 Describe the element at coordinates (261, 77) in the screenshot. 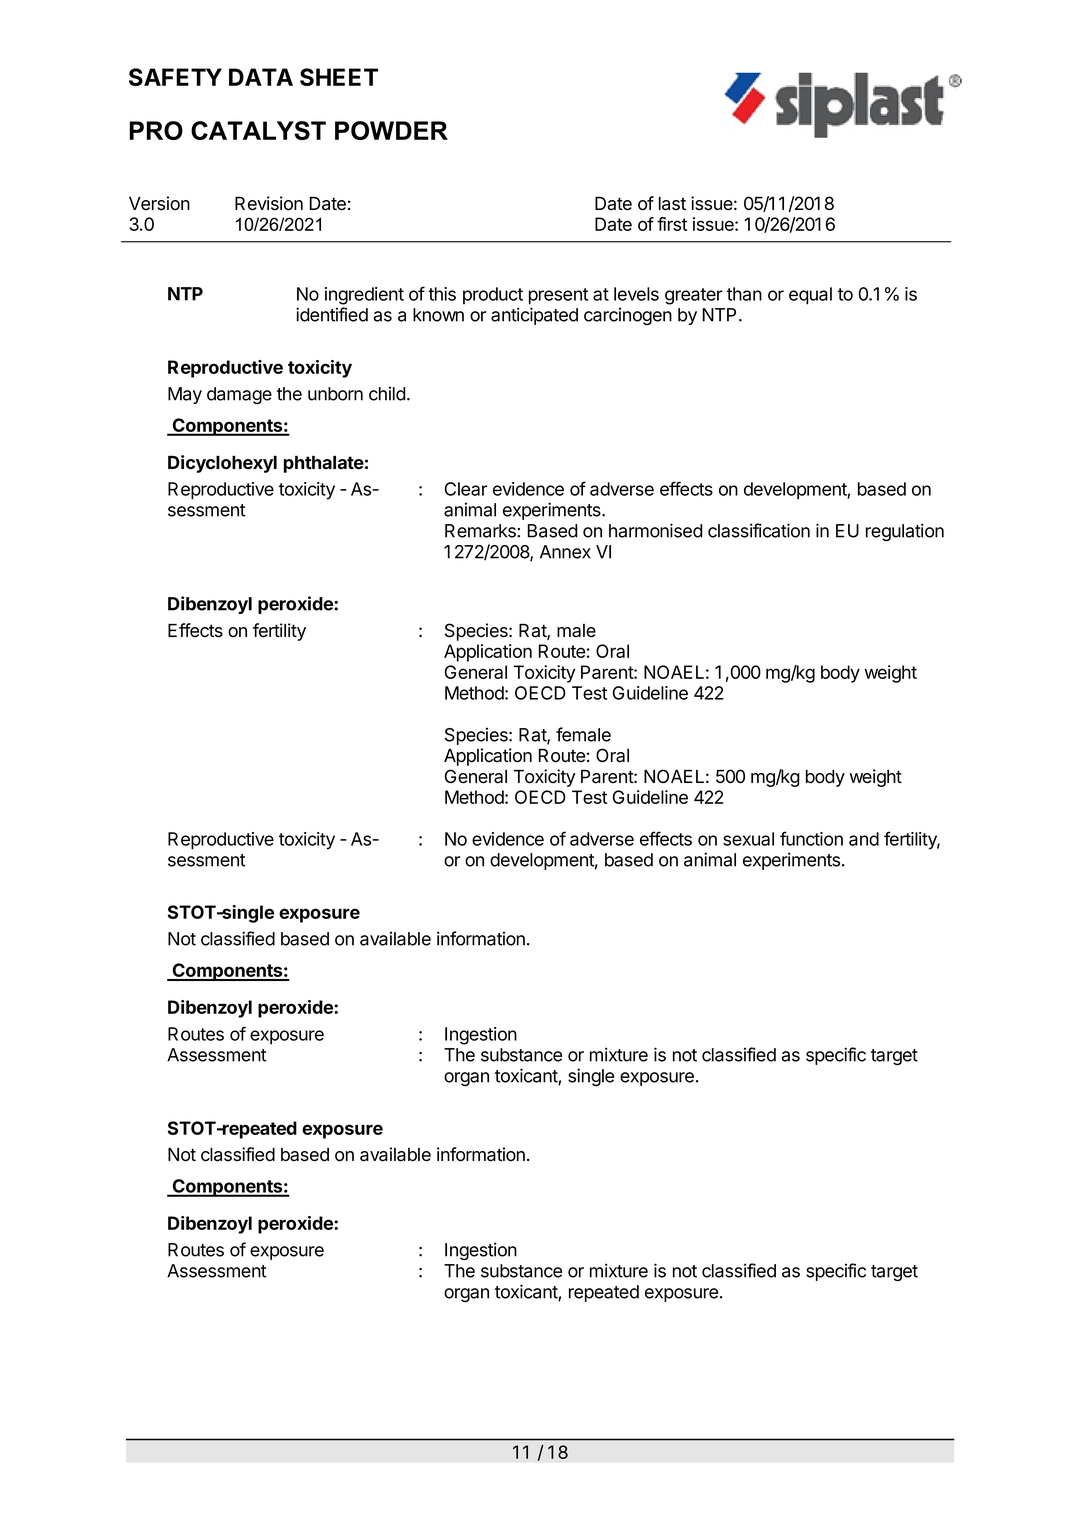

I see `DATA` at that location.
